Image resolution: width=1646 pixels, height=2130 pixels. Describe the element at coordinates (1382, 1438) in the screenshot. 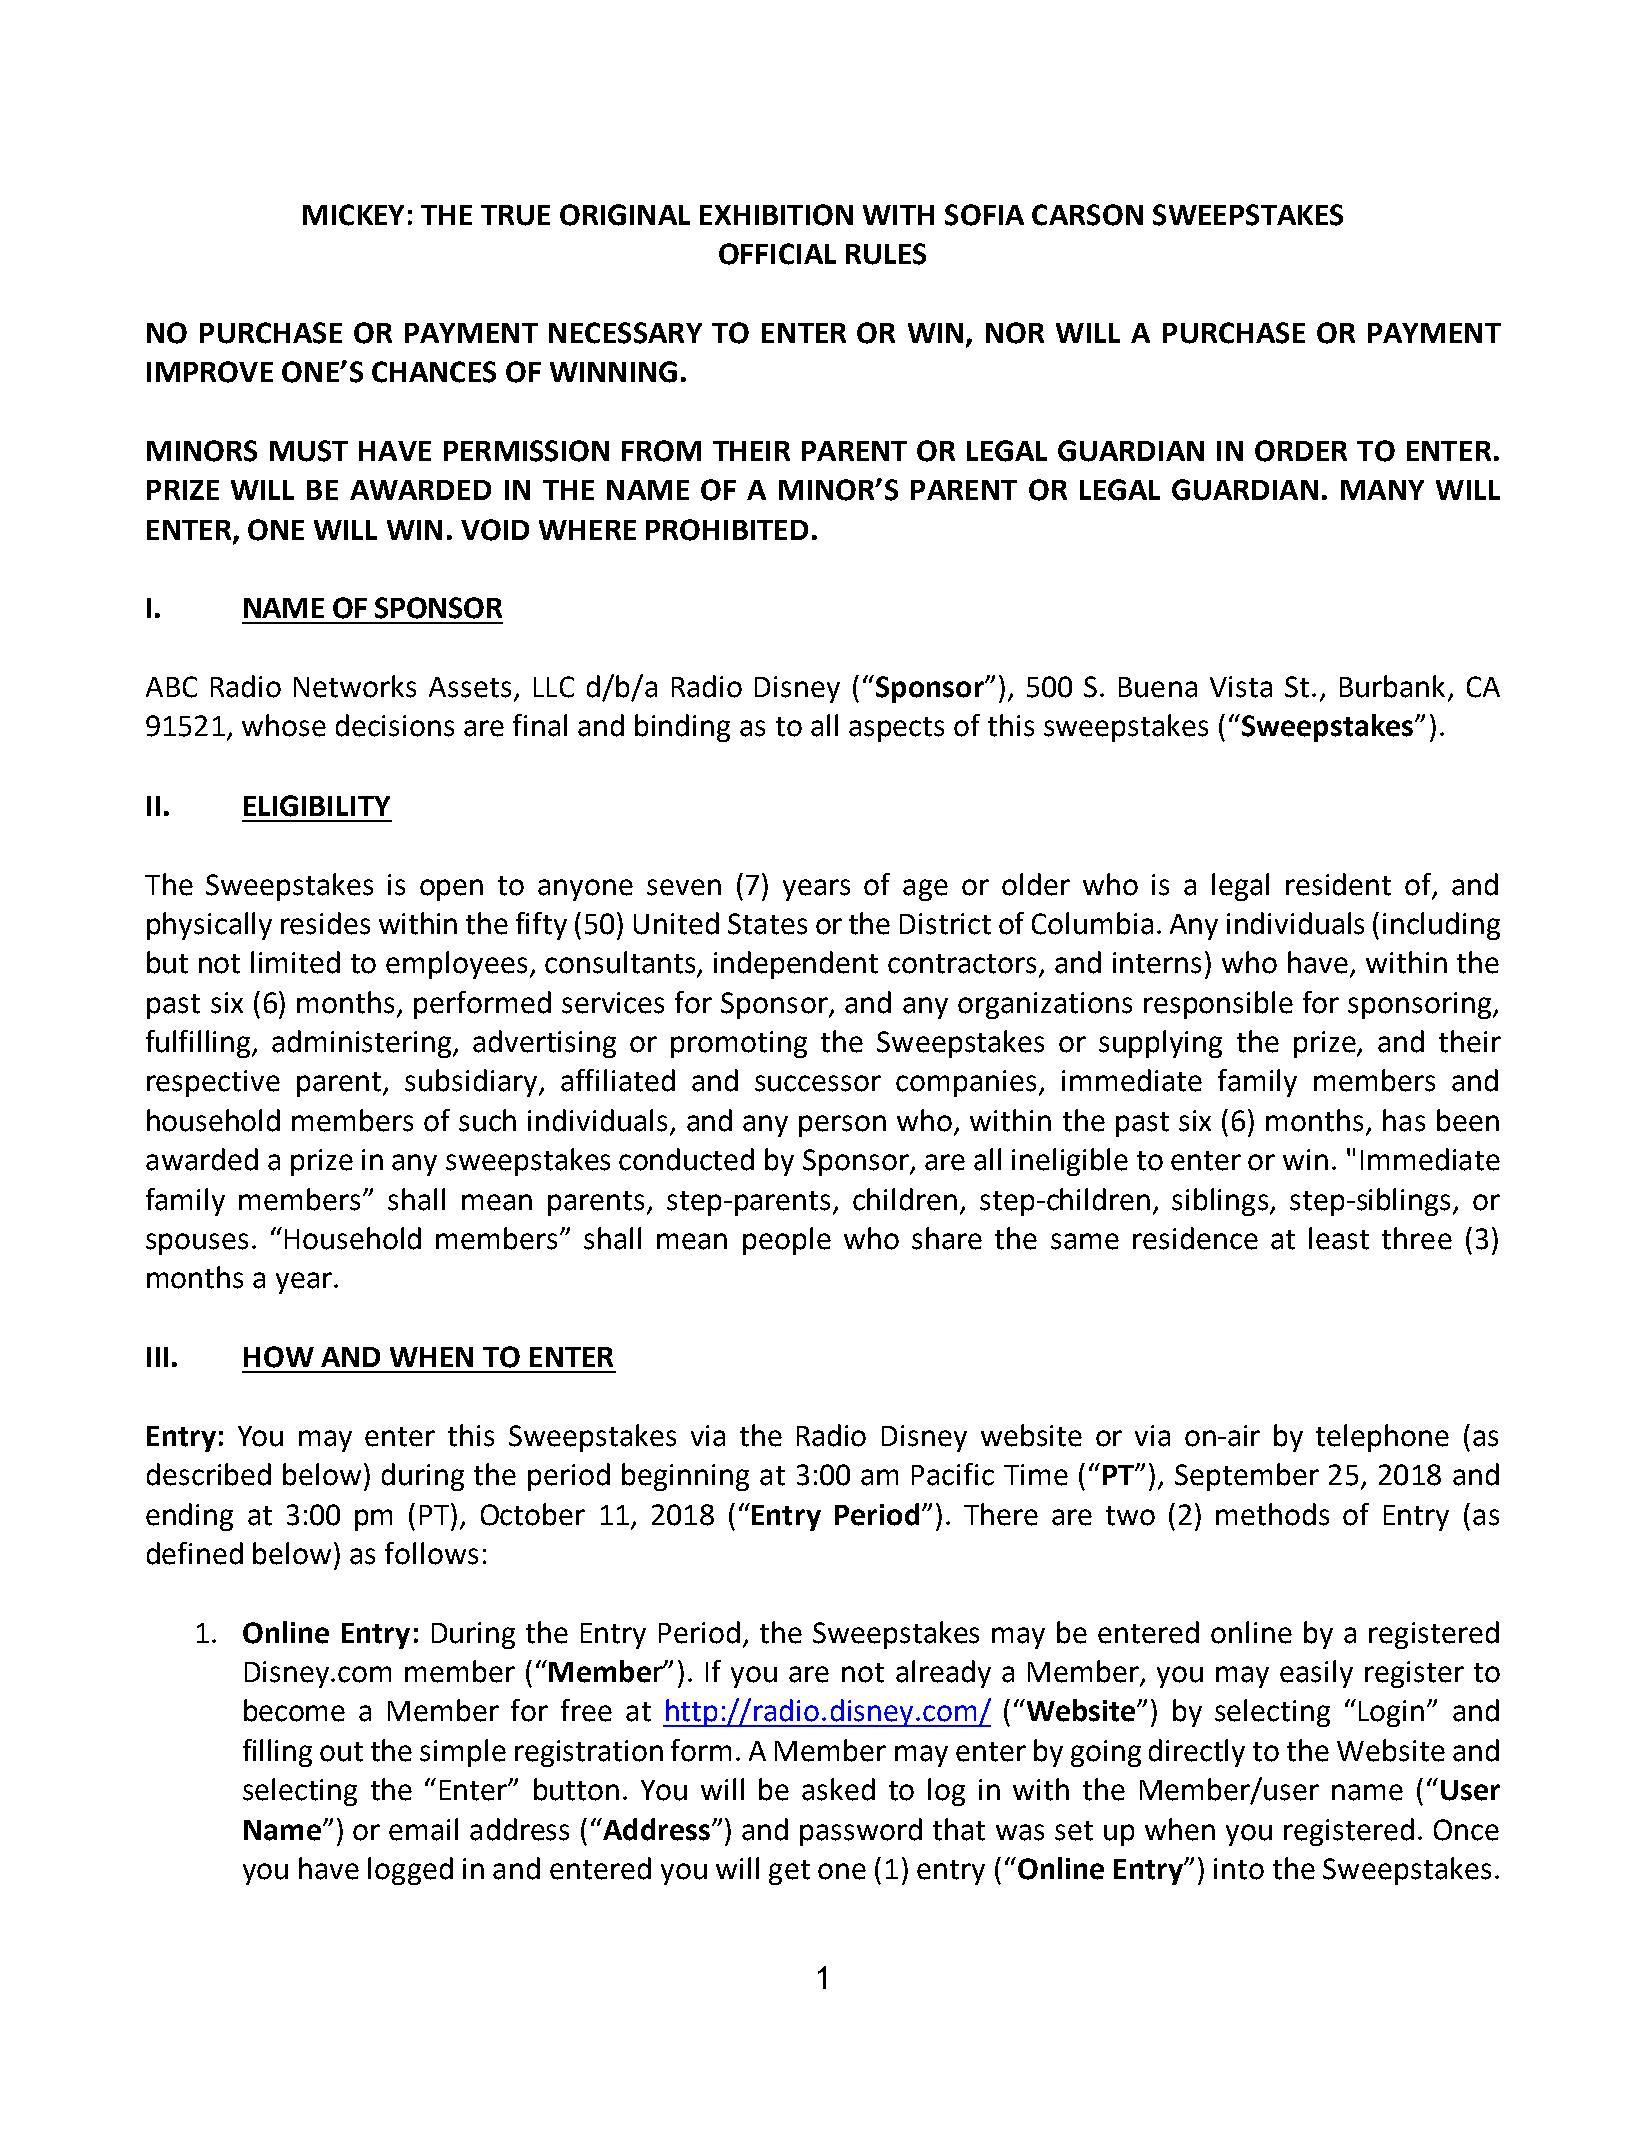

I see `telephone` at that location.
